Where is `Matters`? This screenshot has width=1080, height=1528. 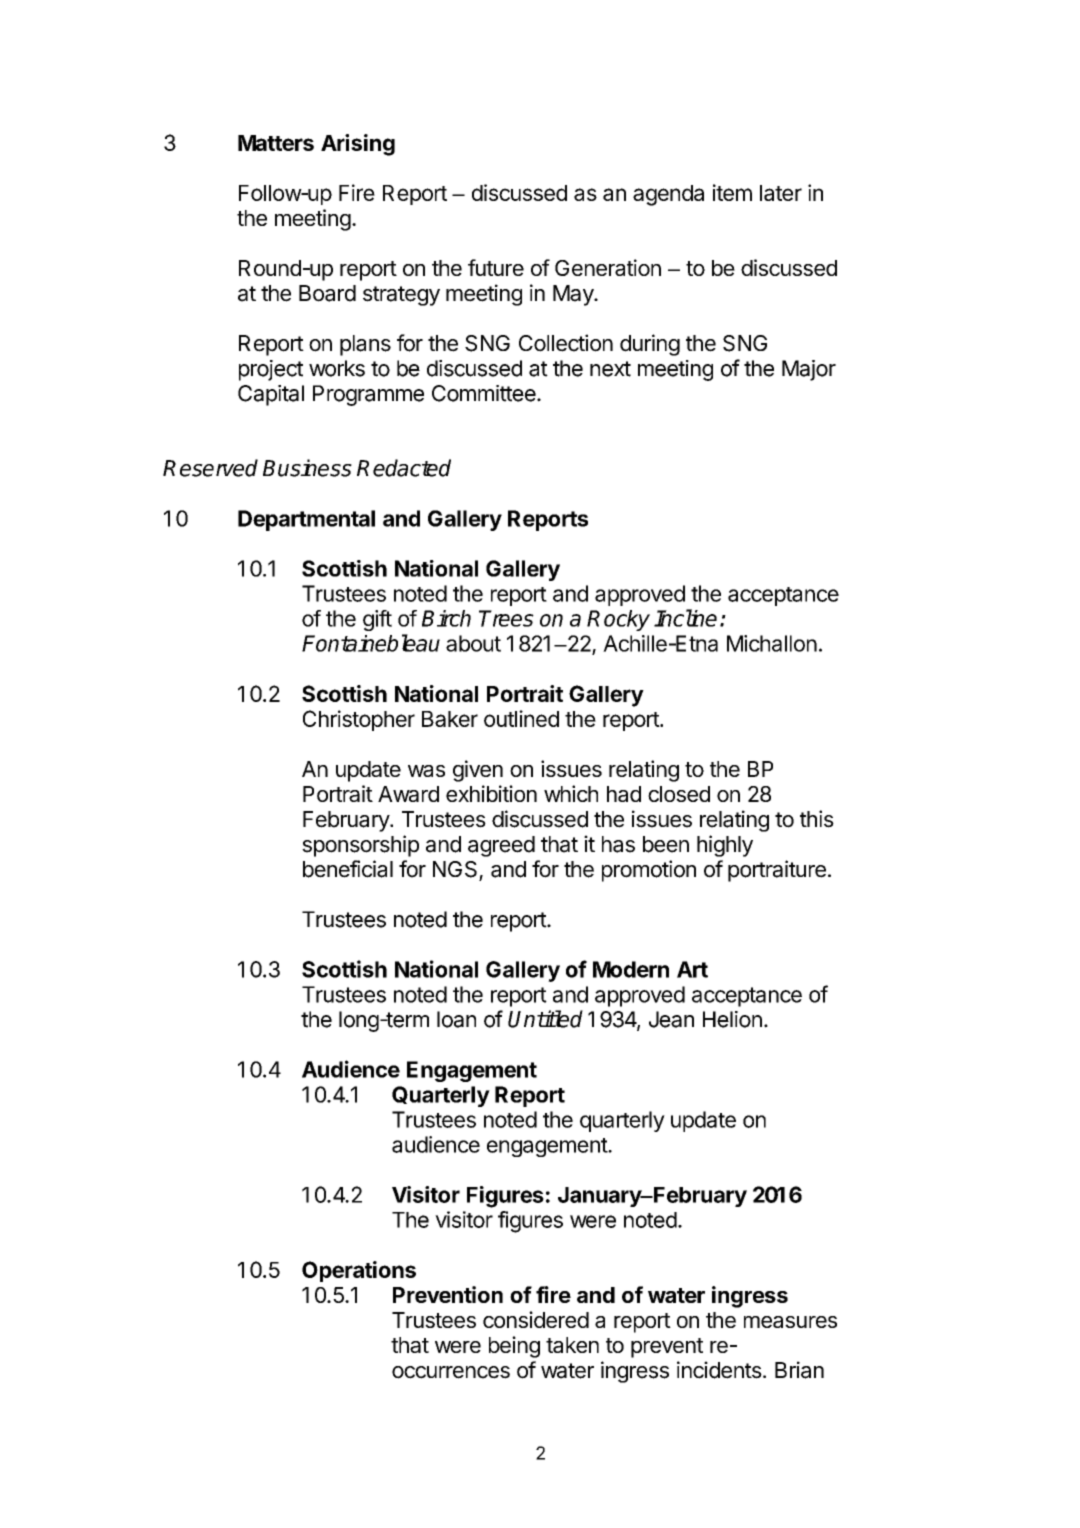 Matters is located at coordinates (276, 143).
